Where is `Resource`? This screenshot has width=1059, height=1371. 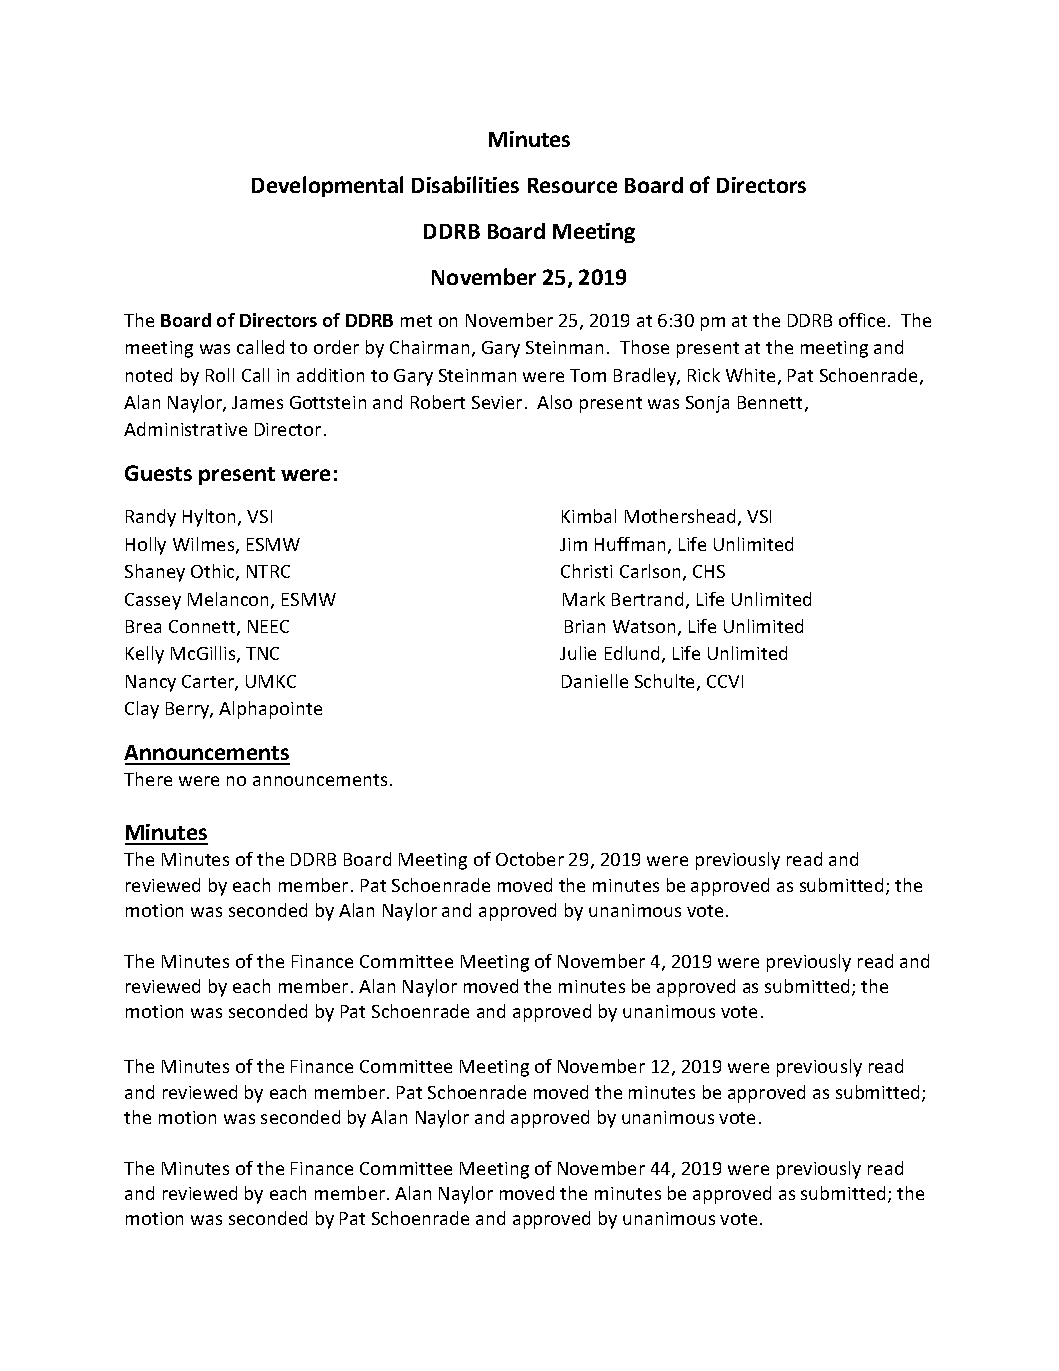 Resource is located at coordinates (572, 185).
